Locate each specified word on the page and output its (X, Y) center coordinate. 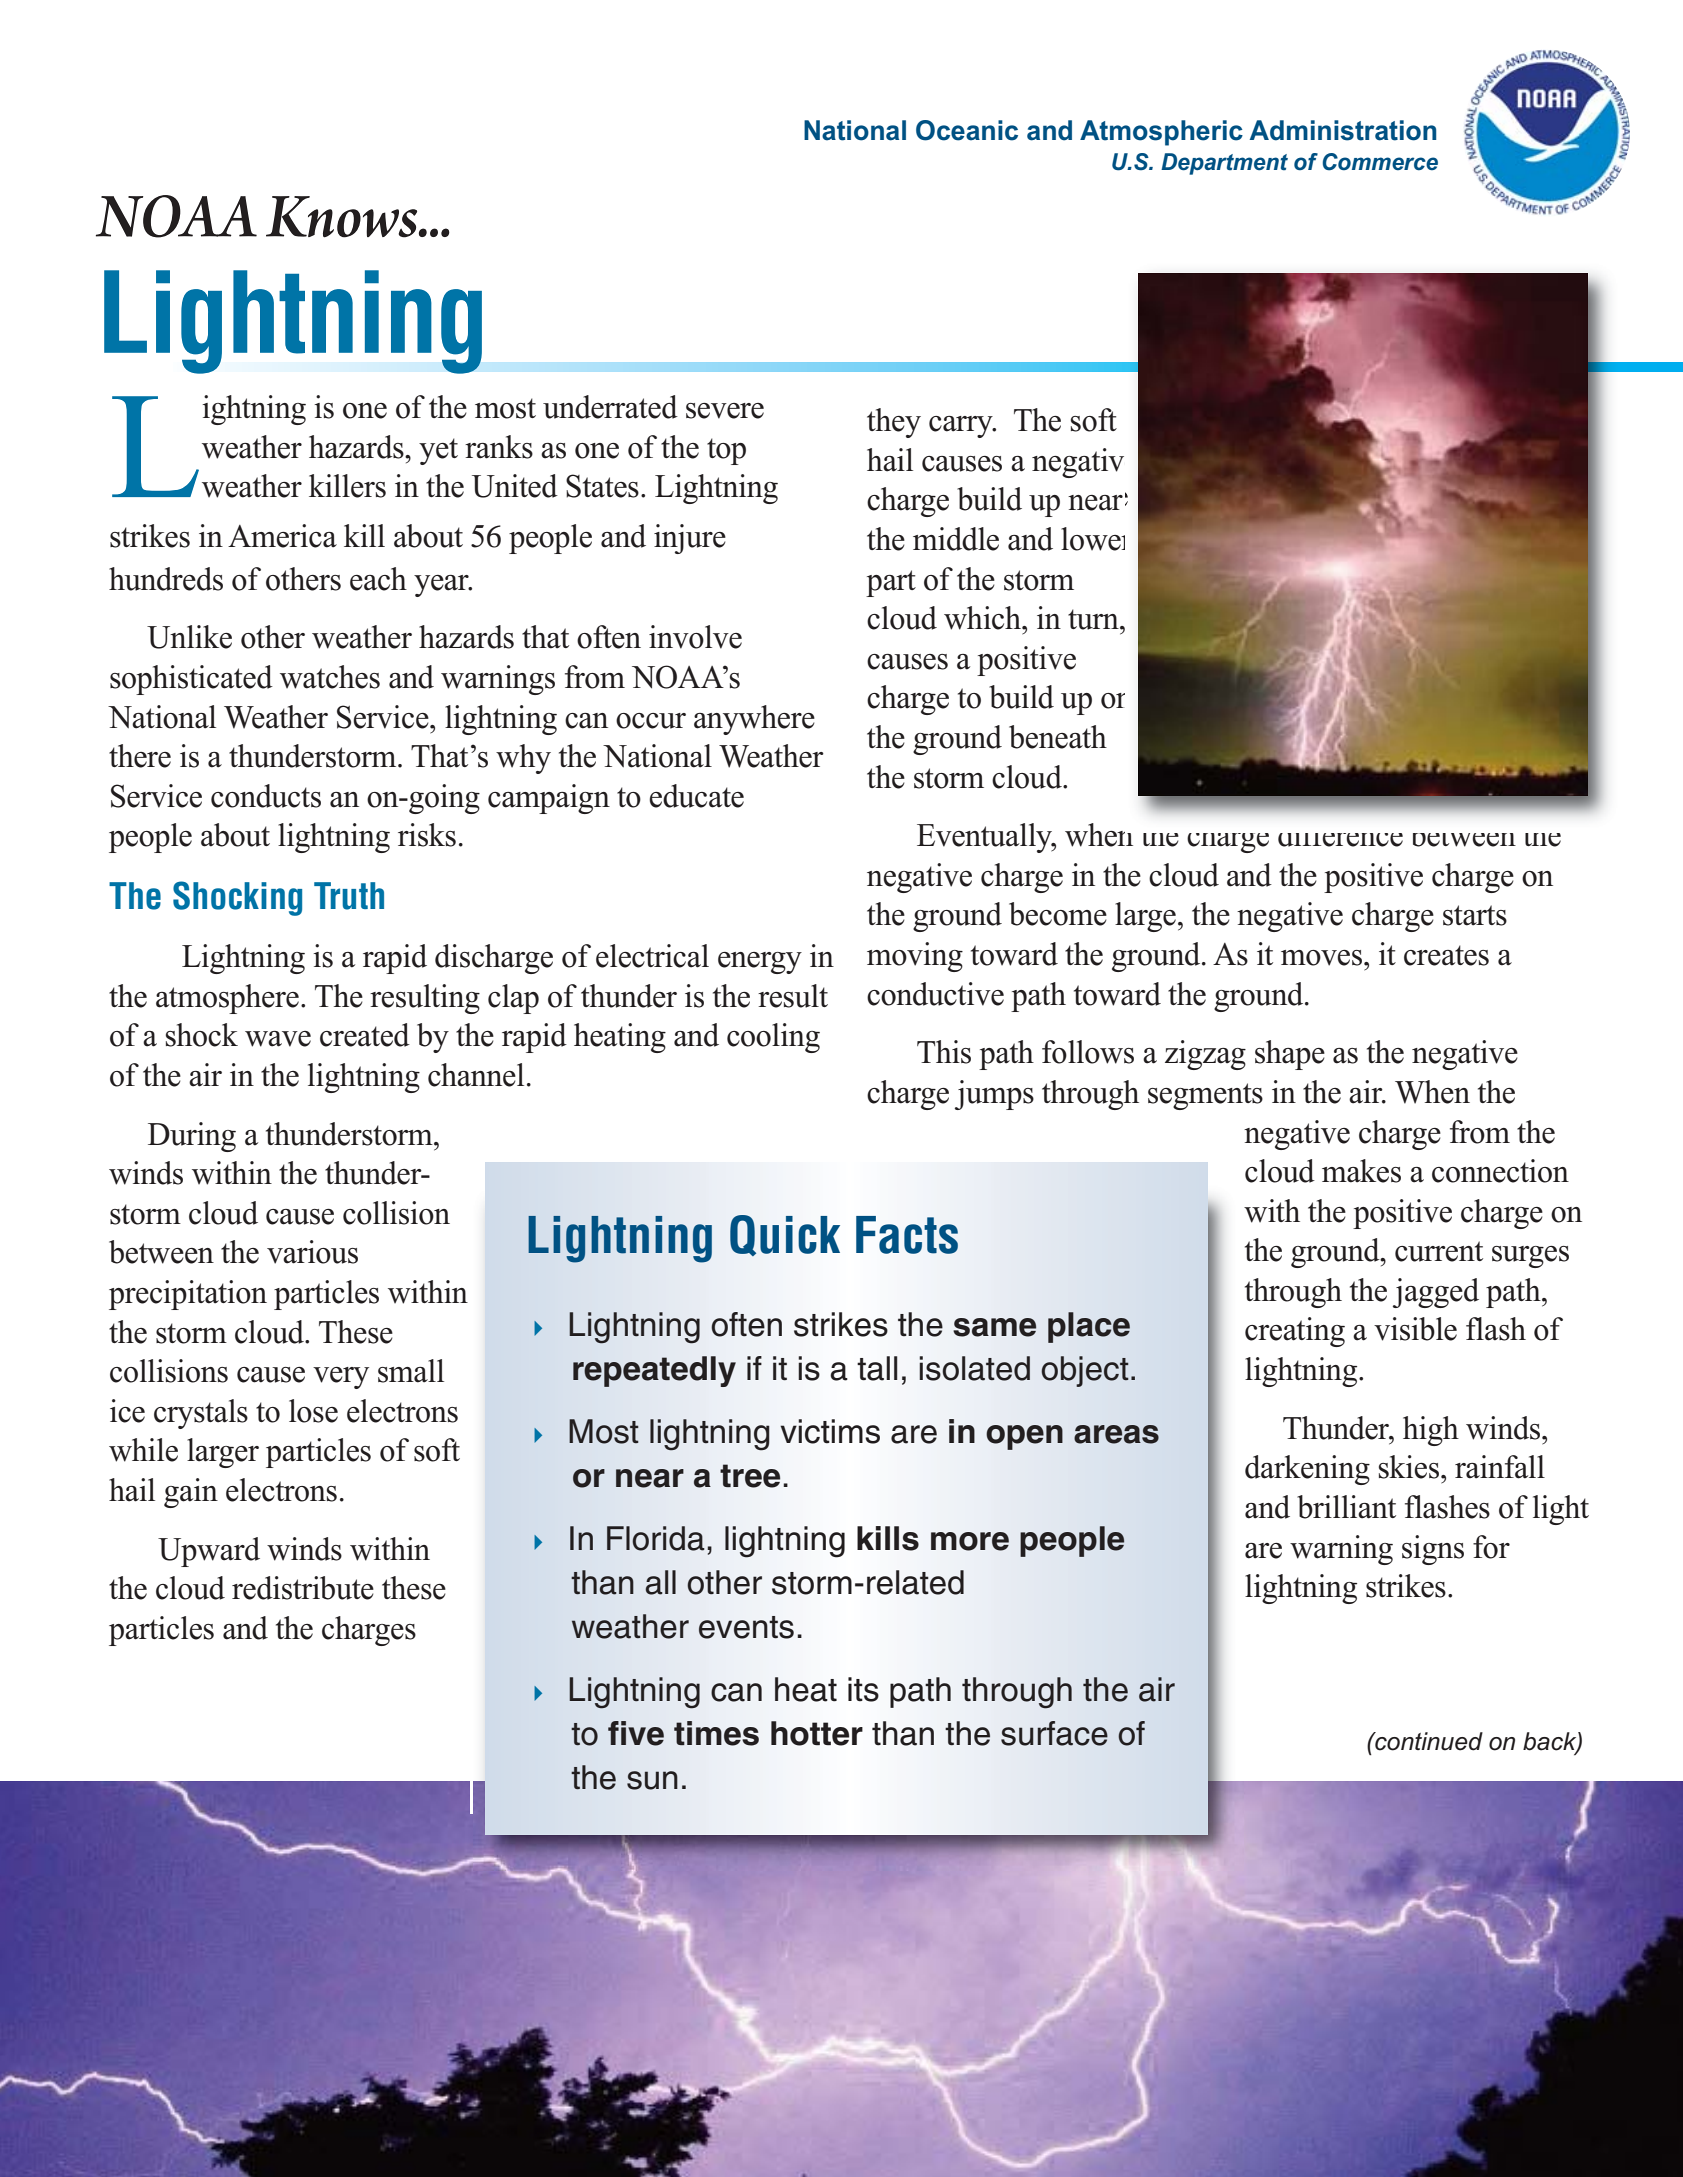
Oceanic (967, 130)
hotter (817, 1733)
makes (1361, 1171)
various (312, 1252)
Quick (785, 1235)
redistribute (303, 1588)
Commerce (1380, 162)
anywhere (754, 720)
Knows (343, 217)
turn (1094, 619)
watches (330, 677)
